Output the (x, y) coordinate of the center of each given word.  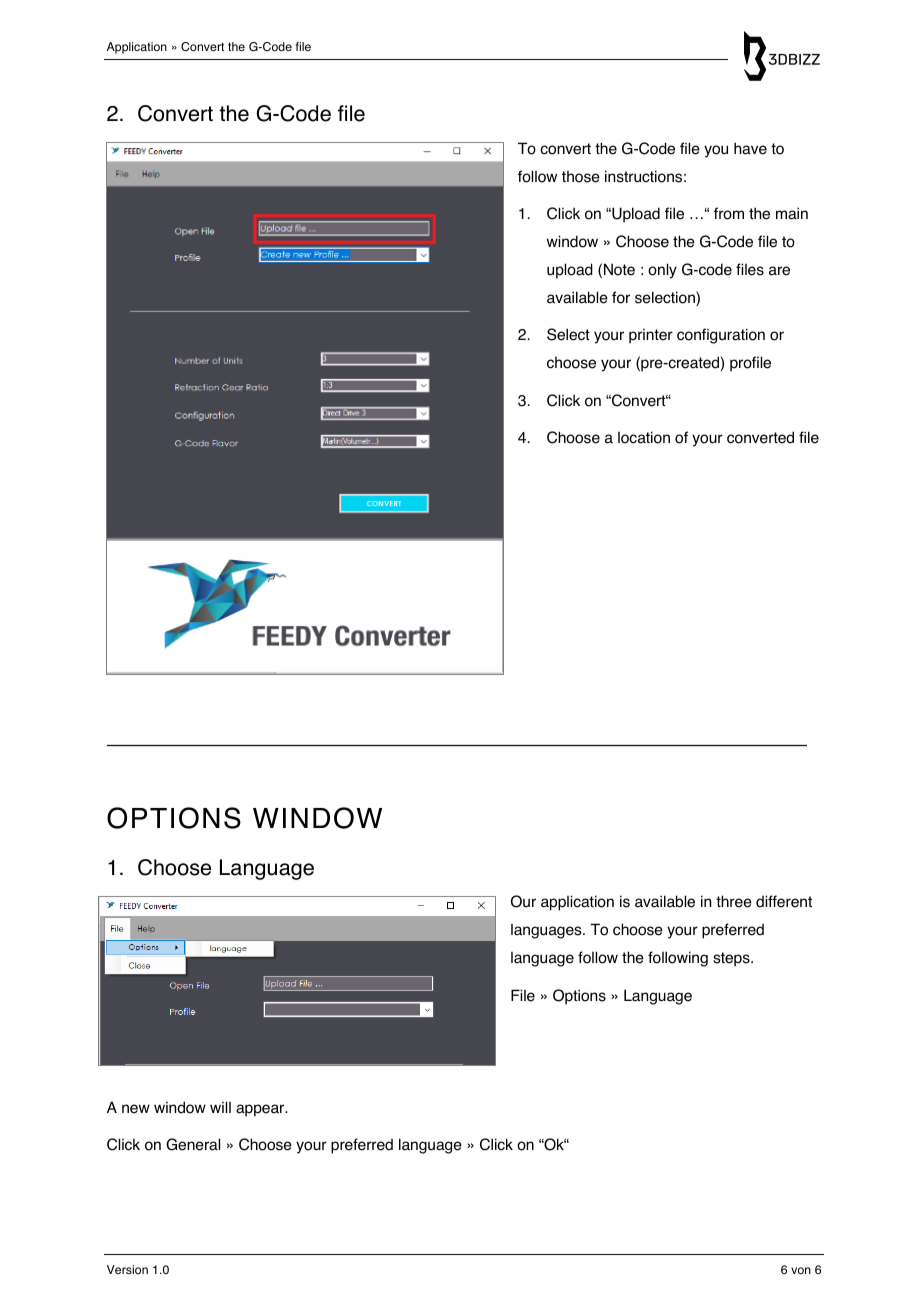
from (729, 213)
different (784, 901)
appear (261, 1110)
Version (127, 1269)
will (220, 1107)
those (581, 176)
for (621, 297)
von (801, 1270)
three (734, 901)
